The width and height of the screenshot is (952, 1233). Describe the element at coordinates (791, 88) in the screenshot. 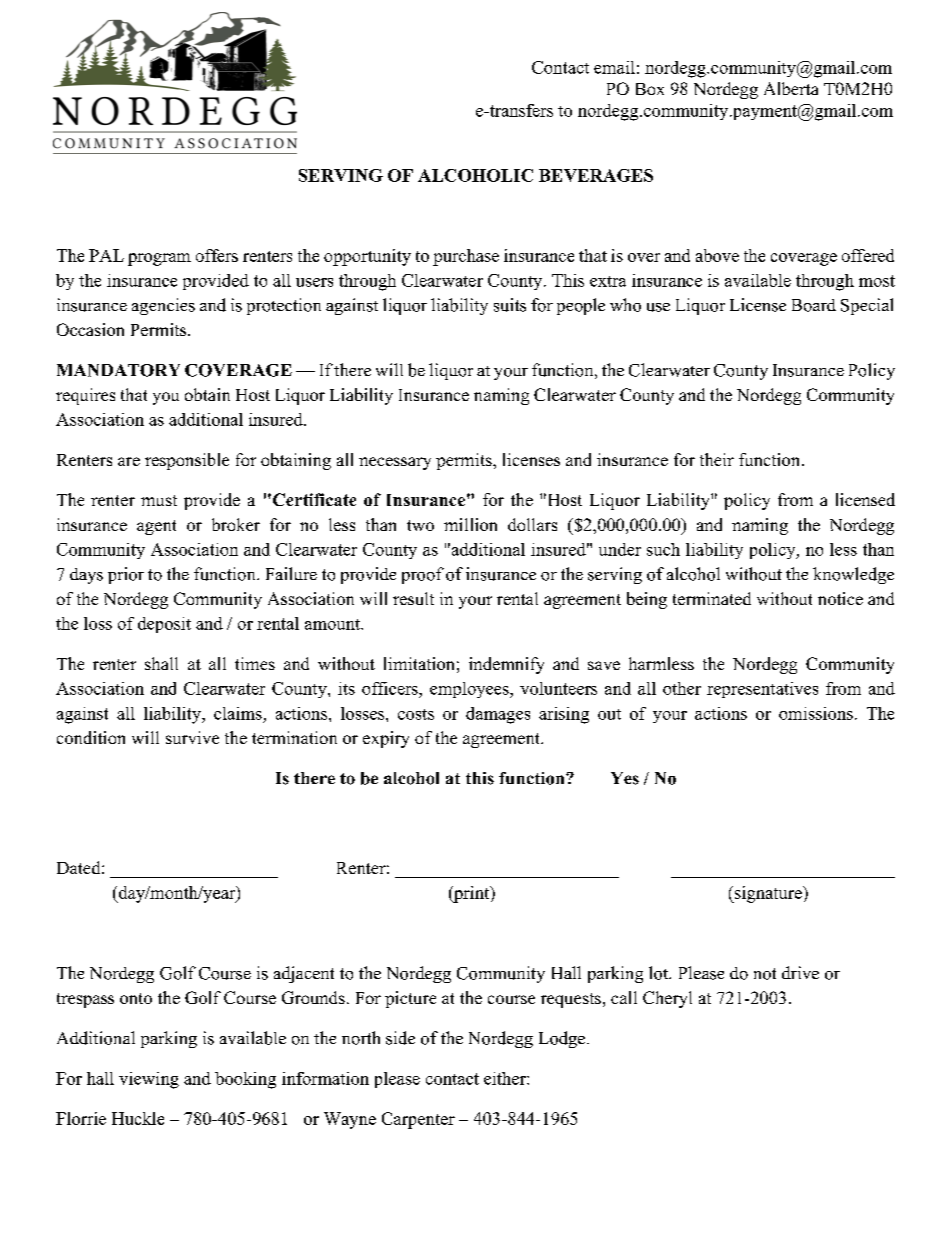

I see `Alberta` at that location.
